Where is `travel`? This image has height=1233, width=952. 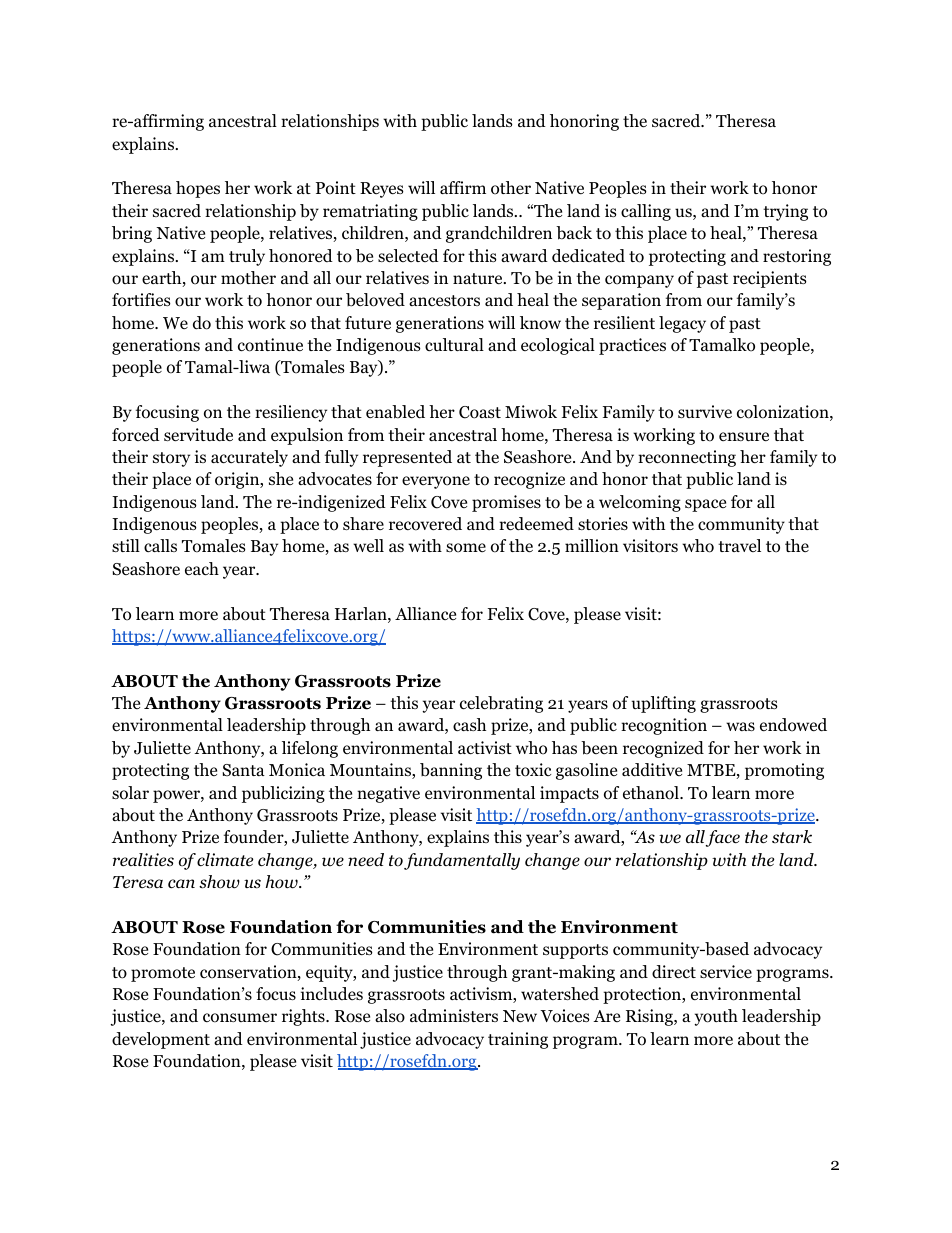
travel is located at coordinates (739, 545).
